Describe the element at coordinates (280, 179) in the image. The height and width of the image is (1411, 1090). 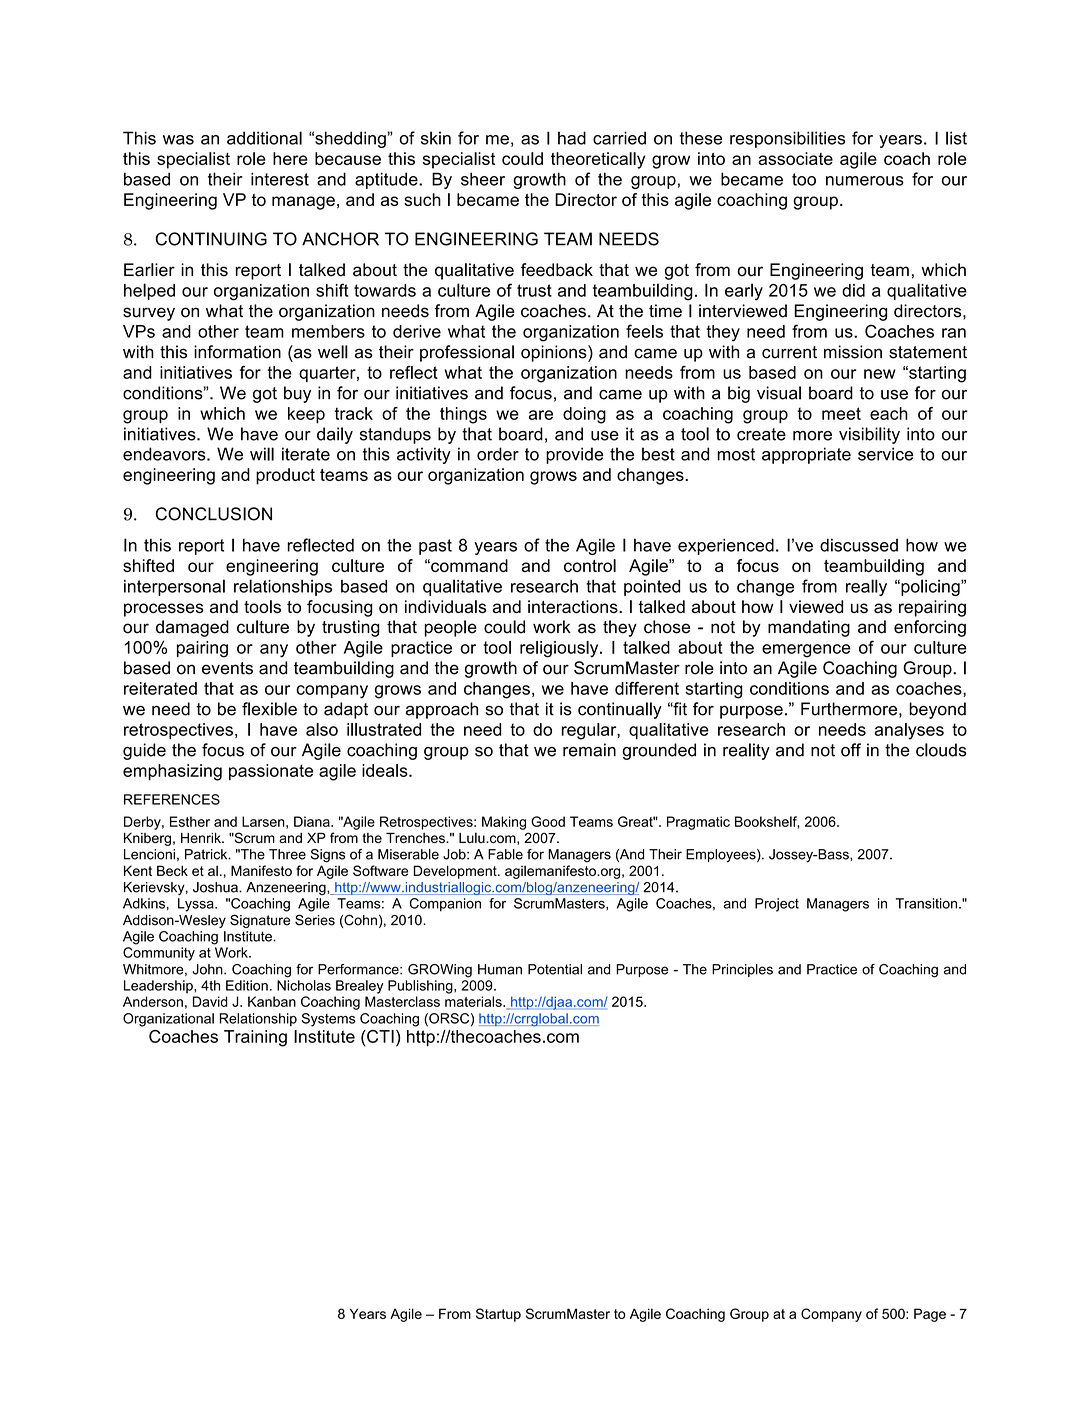
I see `interest` at that location.
